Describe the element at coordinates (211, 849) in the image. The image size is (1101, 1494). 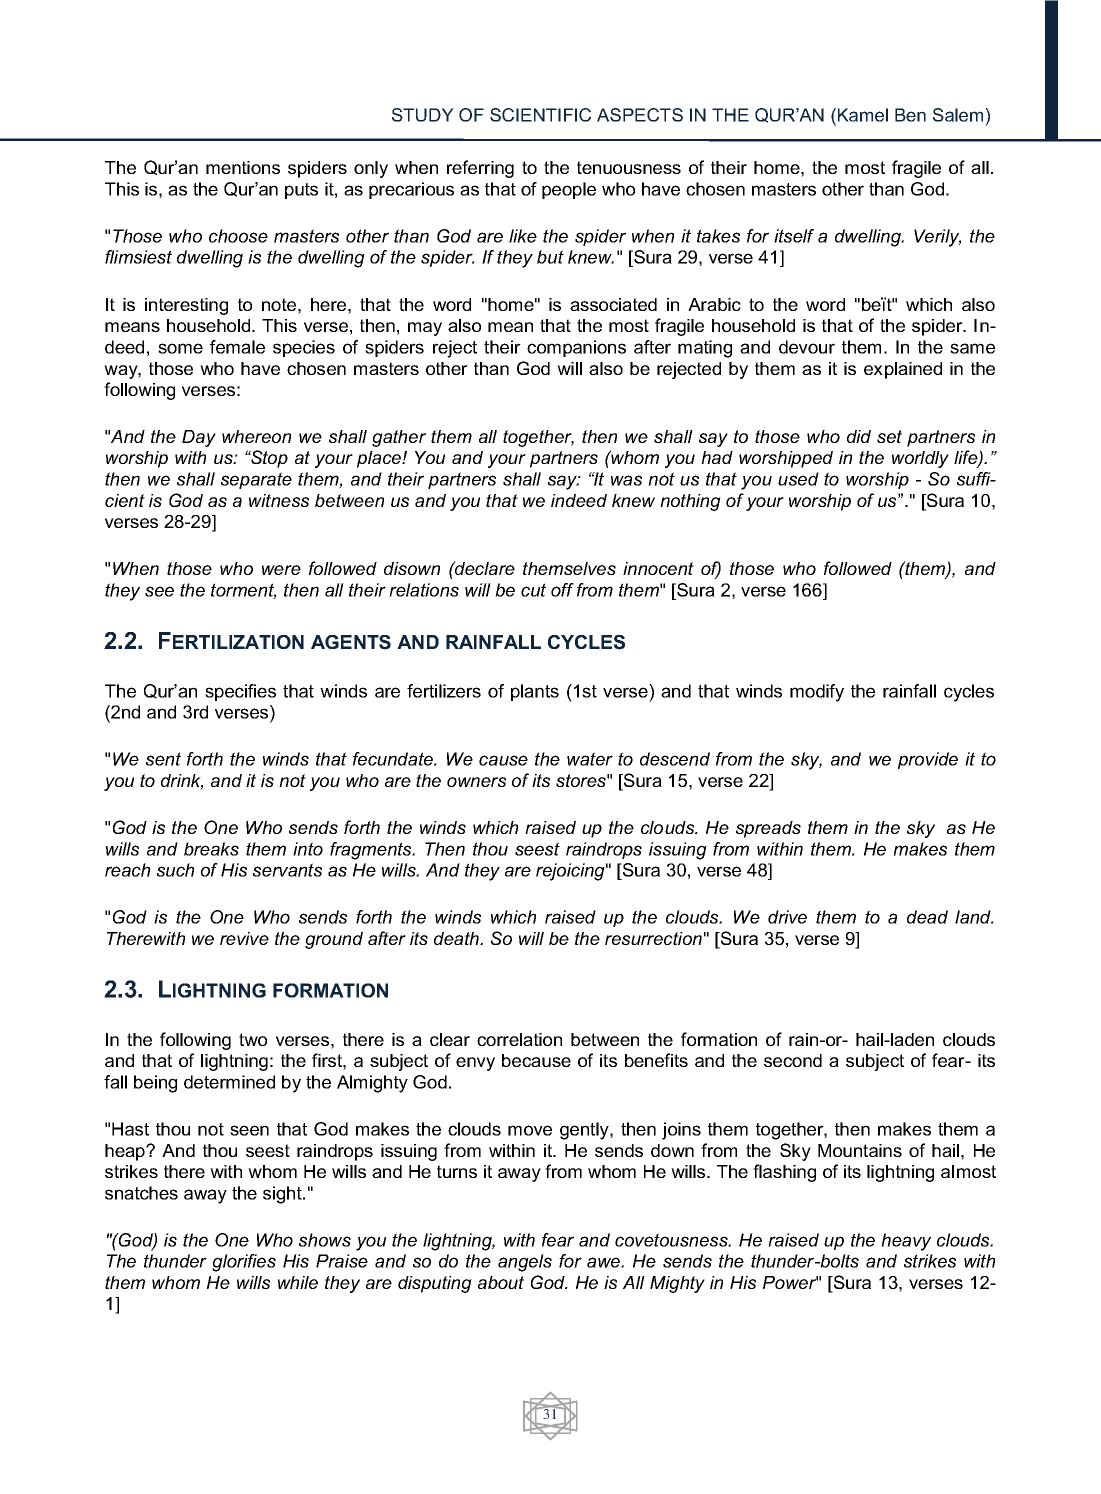
I see `breaks` at that location.
